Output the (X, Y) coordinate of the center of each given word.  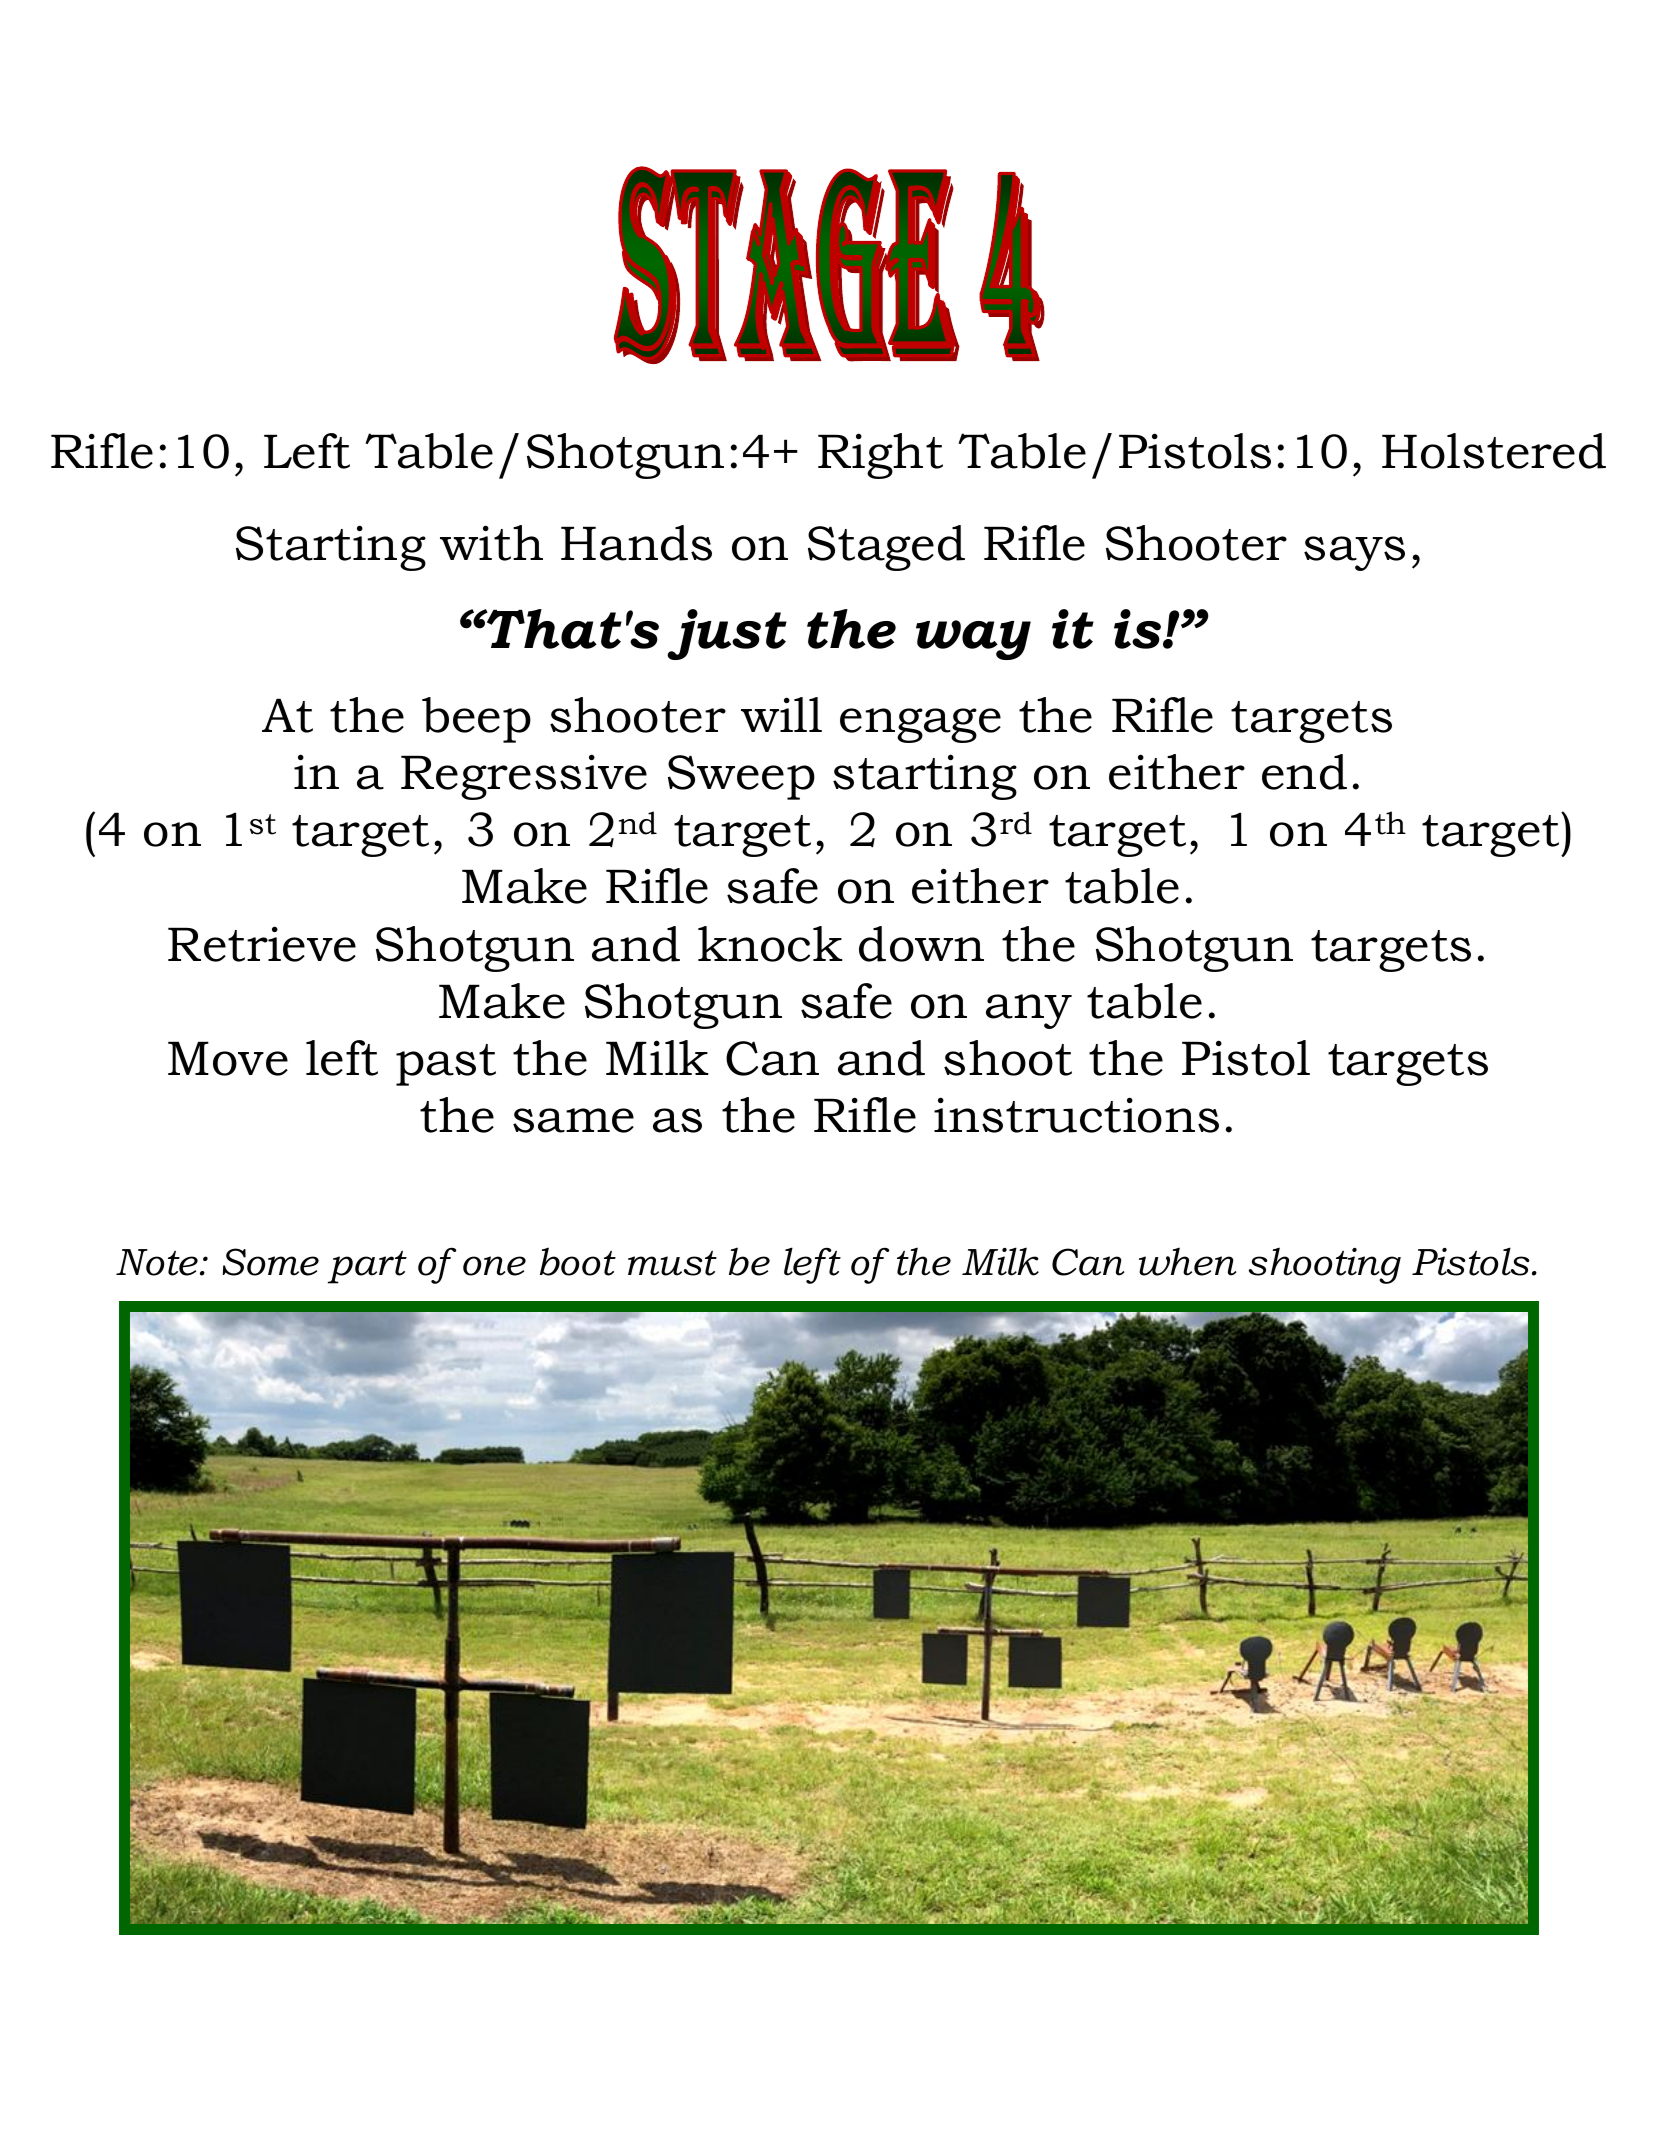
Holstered (1494, 451)
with (491, 543)
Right (880, 456)
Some (271, 1262)
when (1187, 1261)
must (672, 1263)
